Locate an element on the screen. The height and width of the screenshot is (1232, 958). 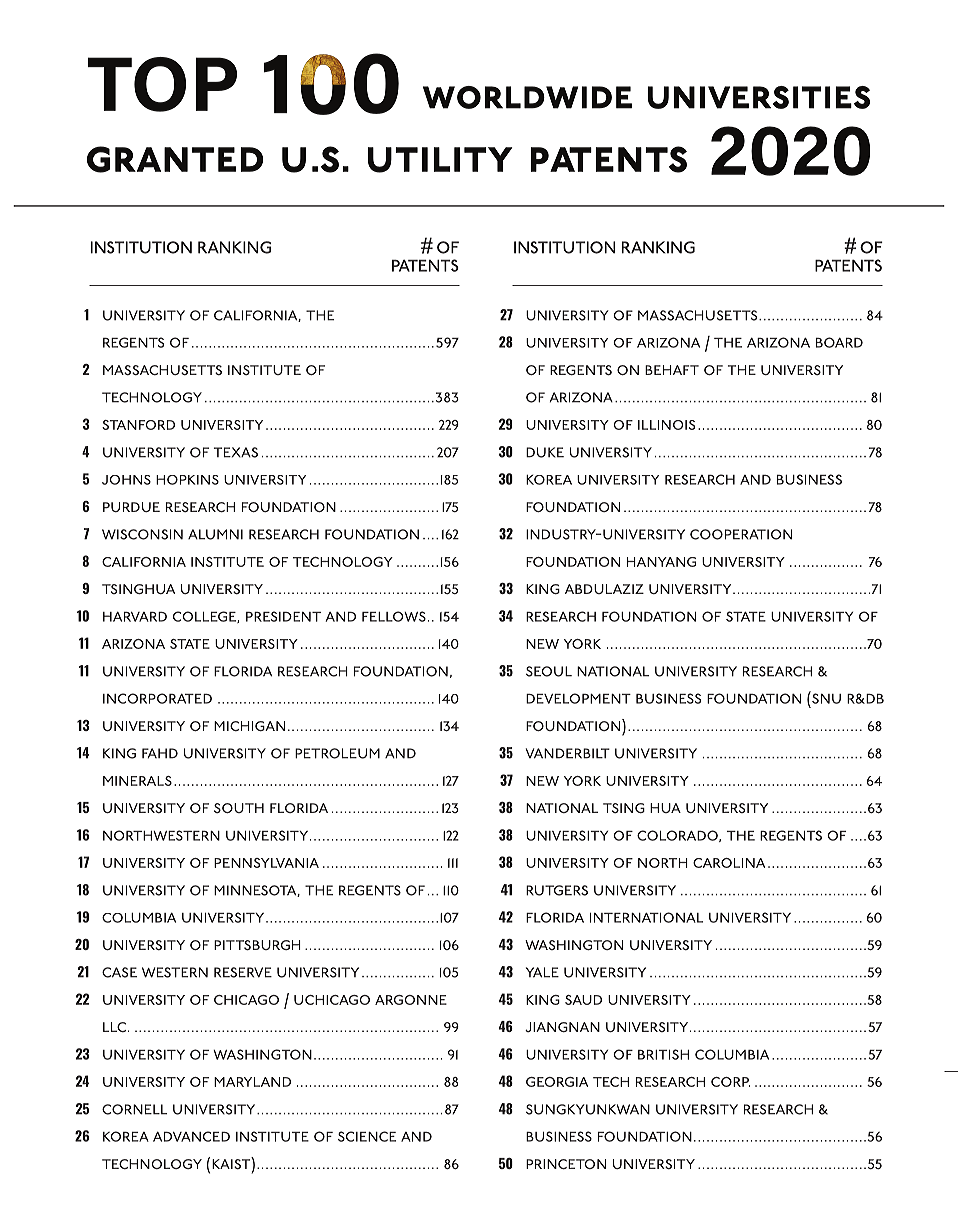
south is located at coordinates (239, 808).
